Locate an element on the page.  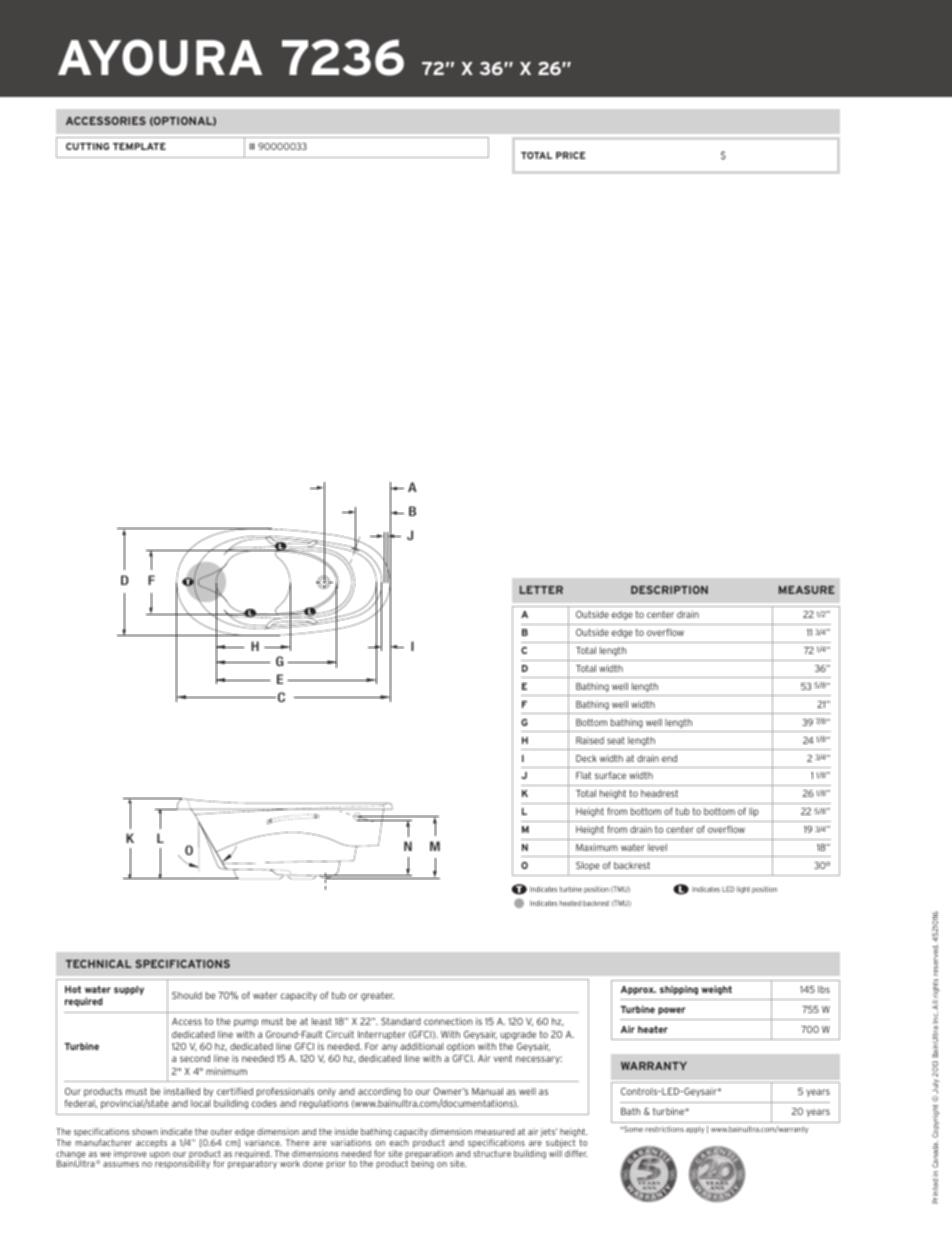
preparation is located at coordinates (429, 1155).
